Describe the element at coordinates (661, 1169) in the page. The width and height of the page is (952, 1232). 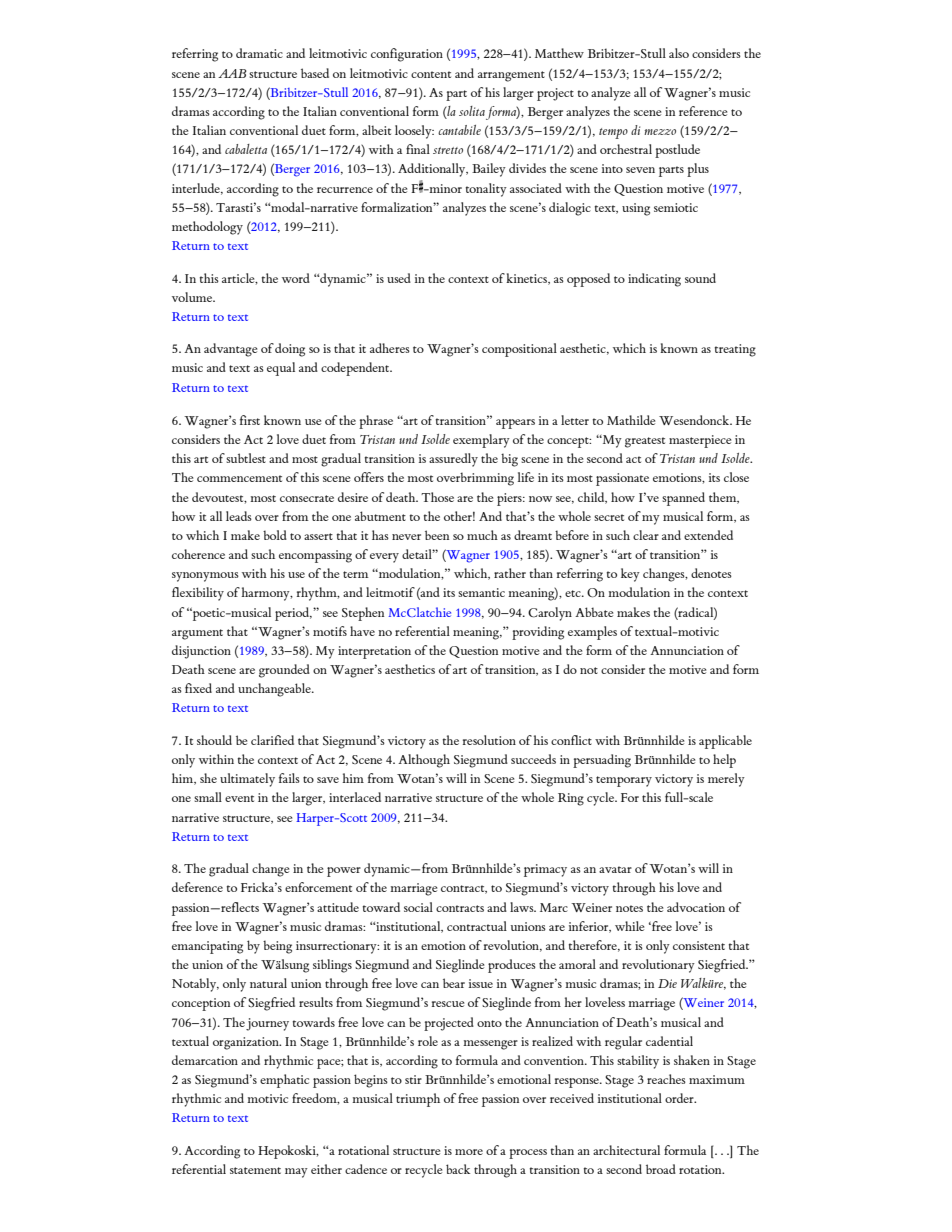
I see `broad` at that location.
